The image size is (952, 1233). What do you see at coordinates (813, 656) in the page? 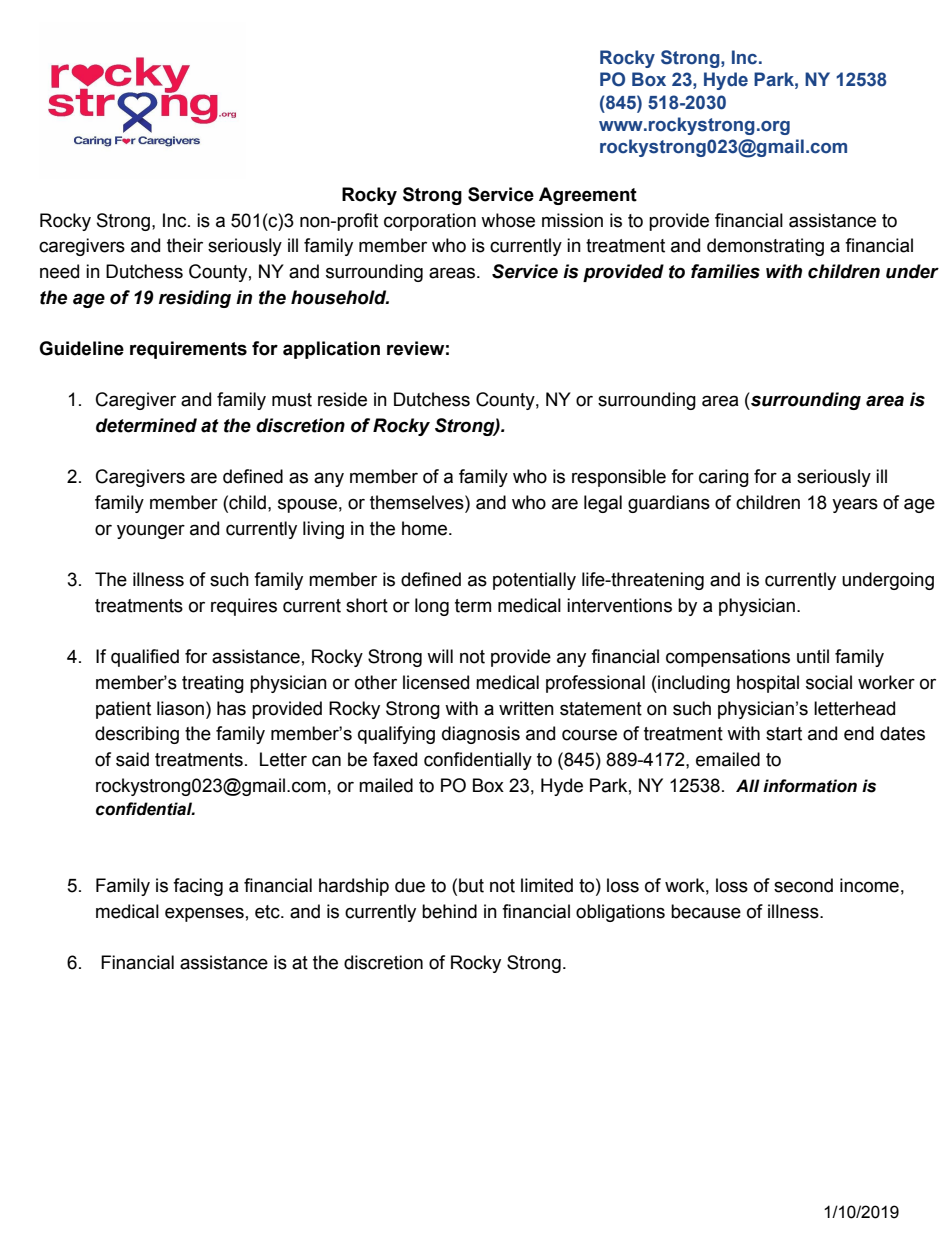
I see `until` at bounding box center [813, 656].
